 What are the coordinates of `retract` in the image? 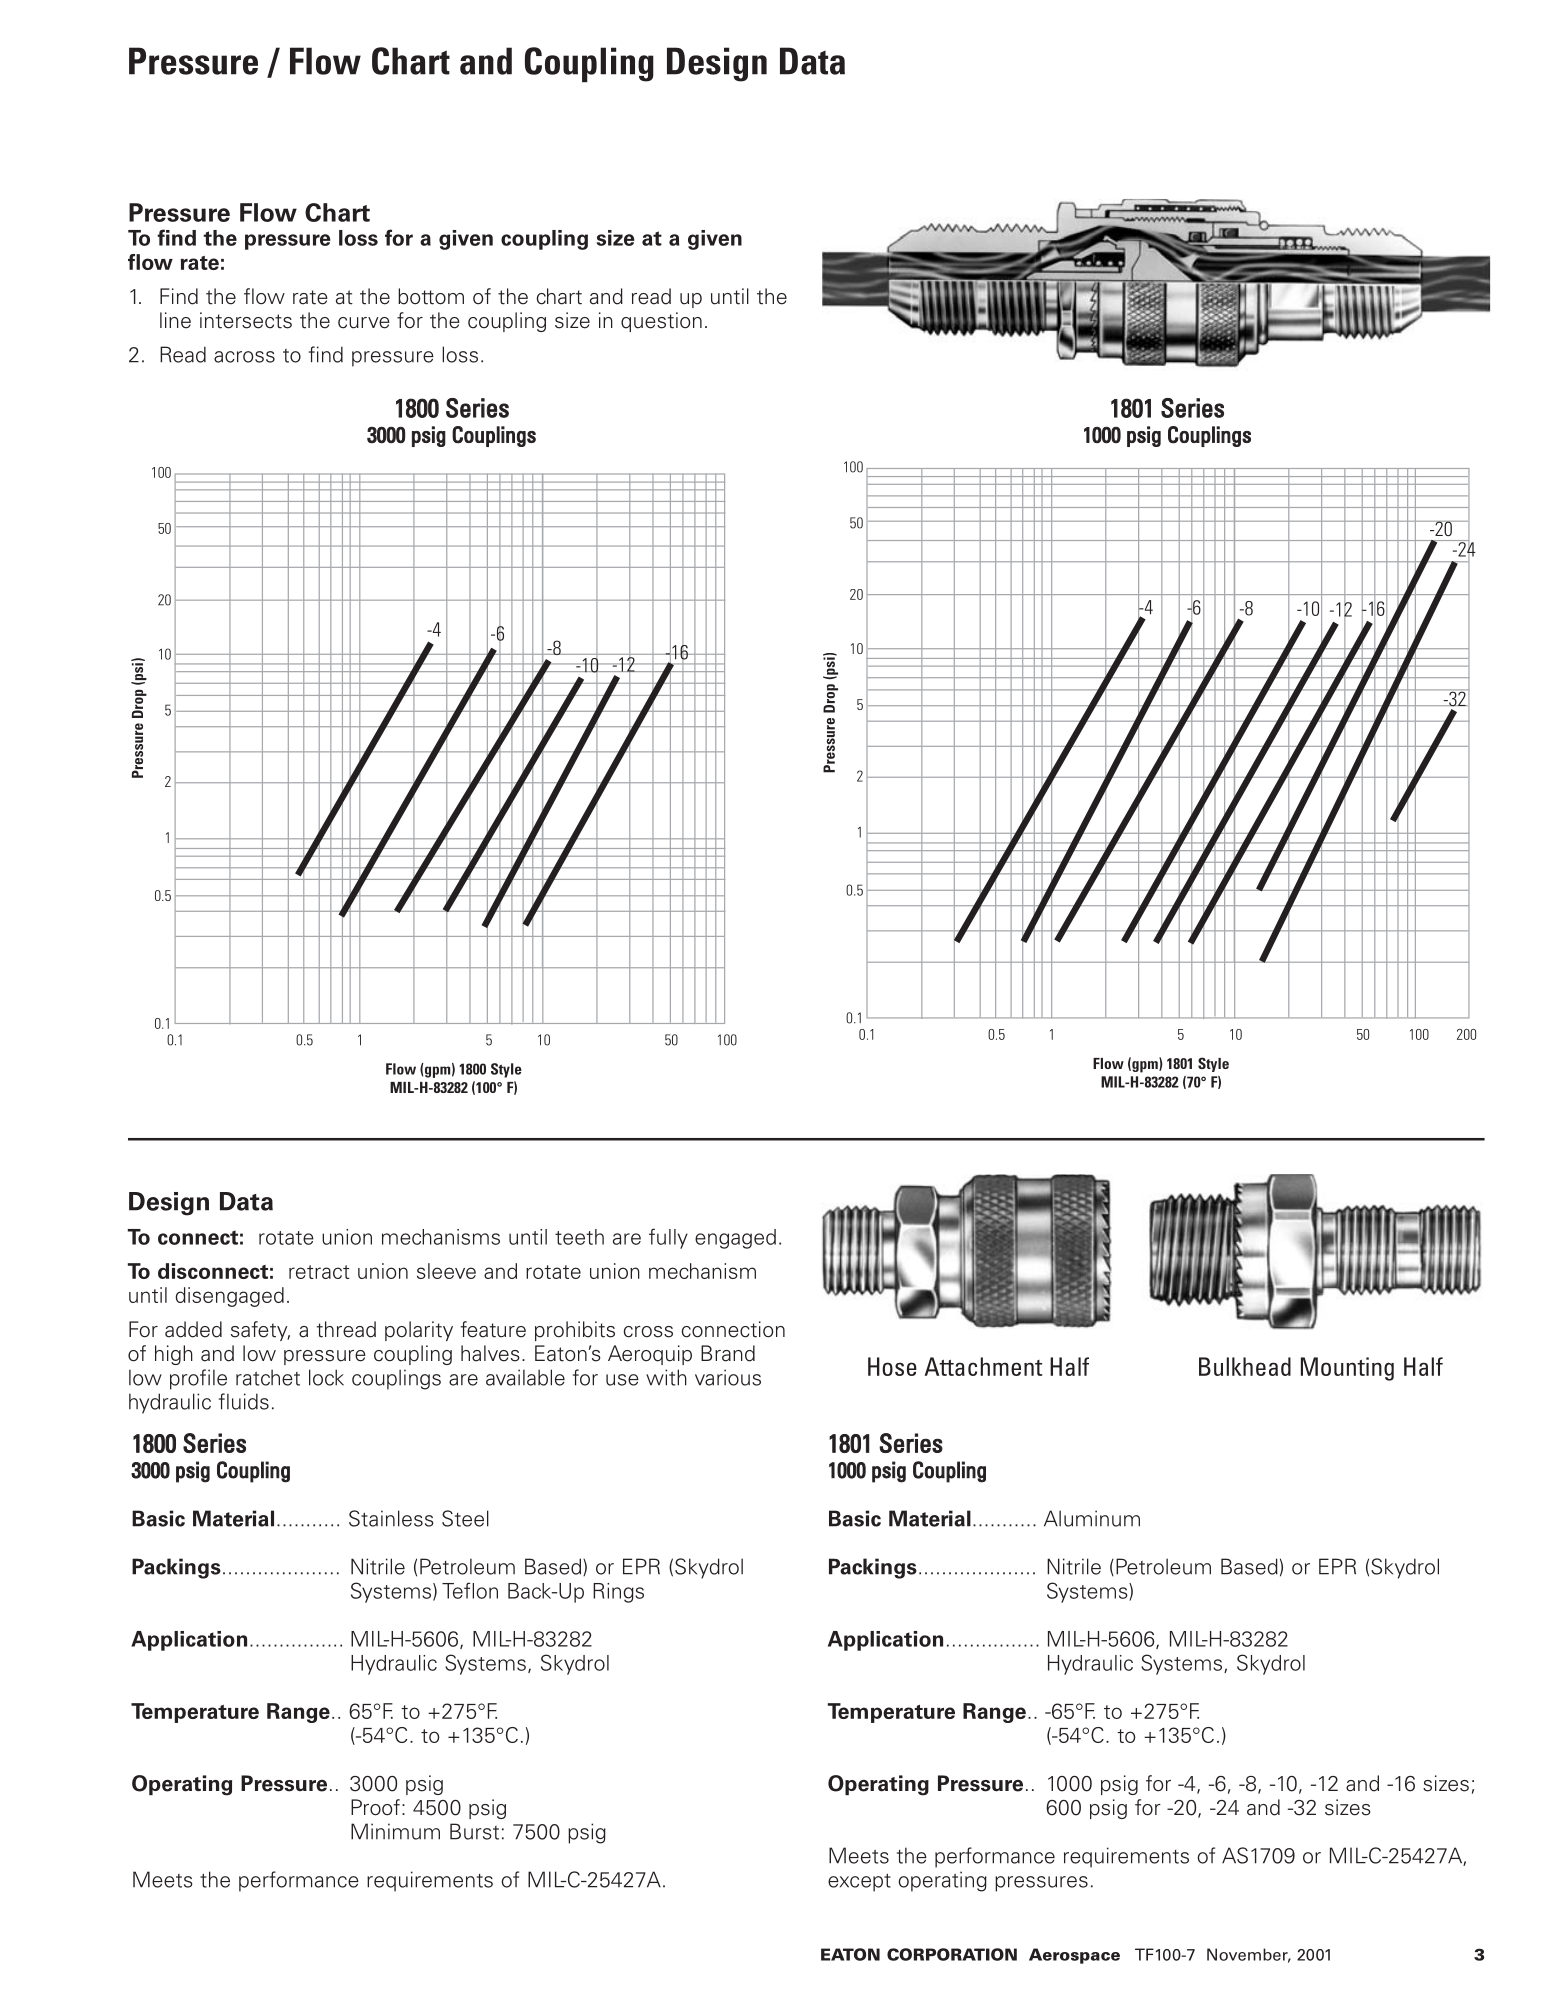 It's located at (319, 1272).
